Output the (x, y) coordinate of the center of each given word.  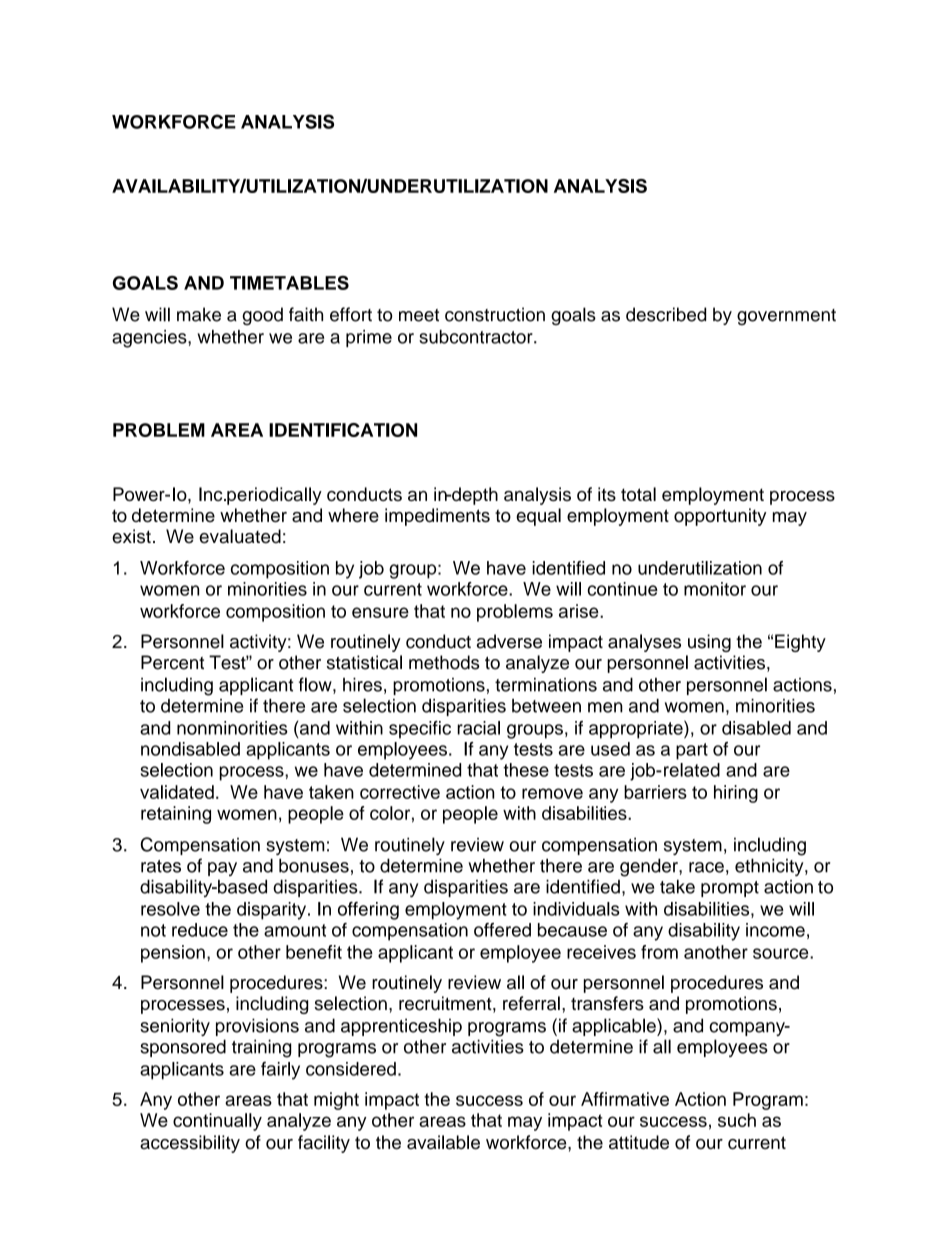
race (706, 867)
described (666, 314)
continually (217, 1122)
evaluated (240, 536)
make (199, 314)
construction (495, 314)
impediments (437, 517)
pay (222, 869)
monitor (715, 589)
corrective (400, 792)
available (443, 1142)
